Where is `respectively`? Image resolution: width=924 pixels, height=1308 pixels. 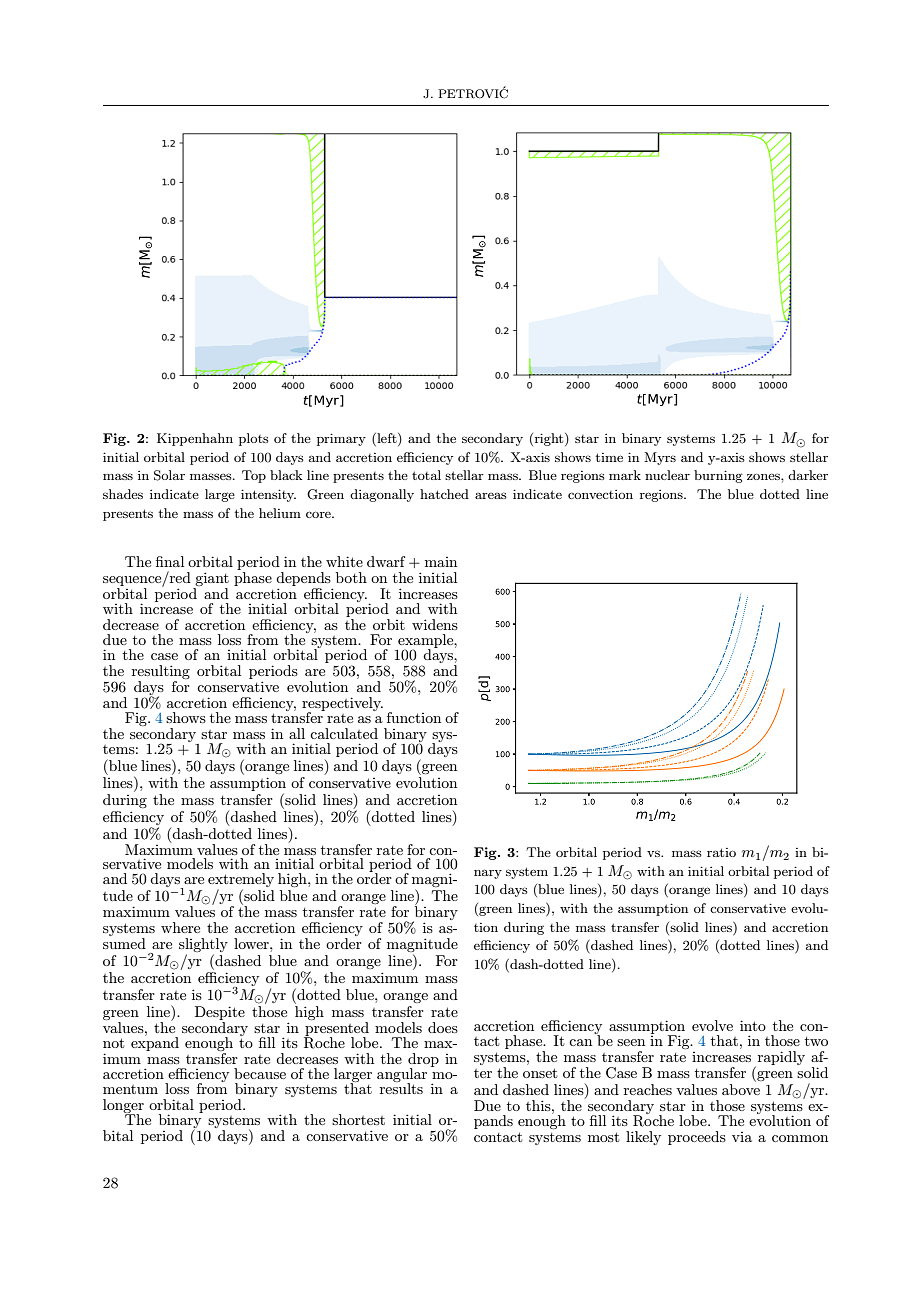 respectively is located at coordinates (342, 705).
